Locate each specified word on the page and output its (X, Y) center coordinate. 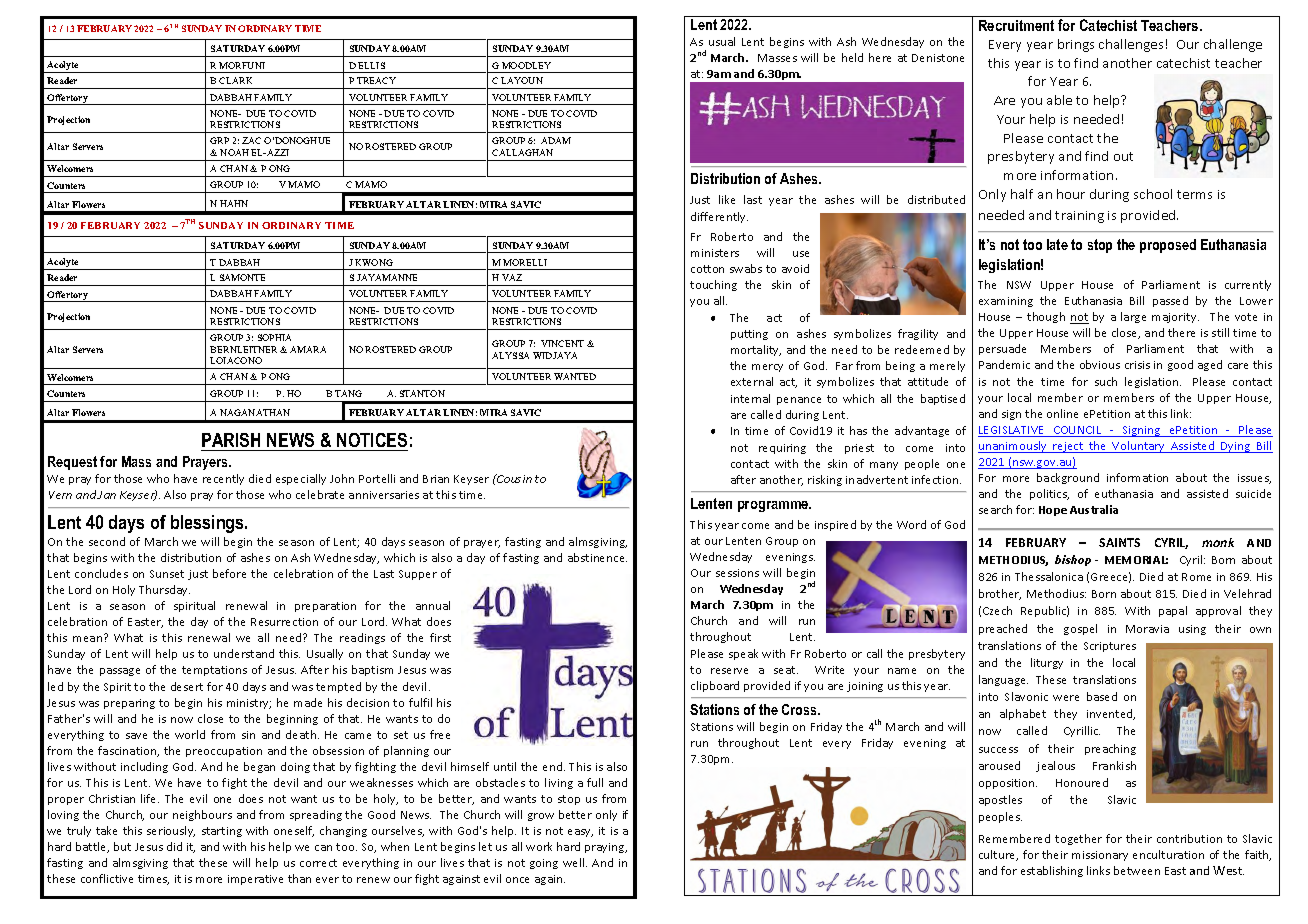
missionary (1100, 856)
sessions (737, 573)
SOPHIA (274, 337)
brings (1076, 45)
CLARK (235, 80)
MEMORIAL (1136, 560)
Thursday (164, 590)
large (1133, 317)
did (174, 846)
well (575, 862)
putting (749, 335)
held (852, 57)
